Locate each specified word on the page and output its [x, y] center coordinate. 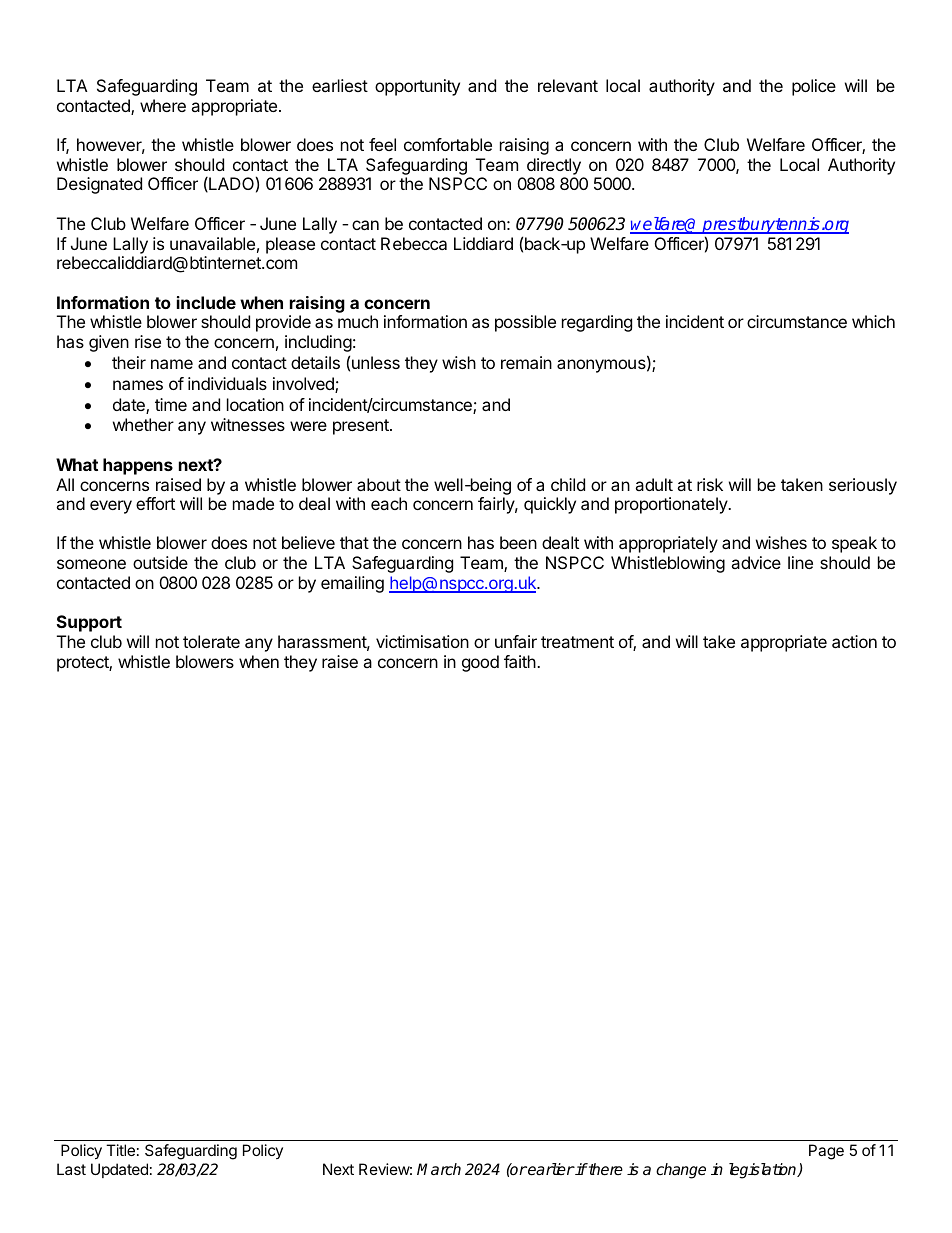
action [854, 641]
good [480, 663]
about [379, 484]
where [163, 105]
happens [138, 466]
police [814, 87]
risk [710, 484]
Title [120, 1150]
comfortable [448, 144]
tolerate [211, 641]
